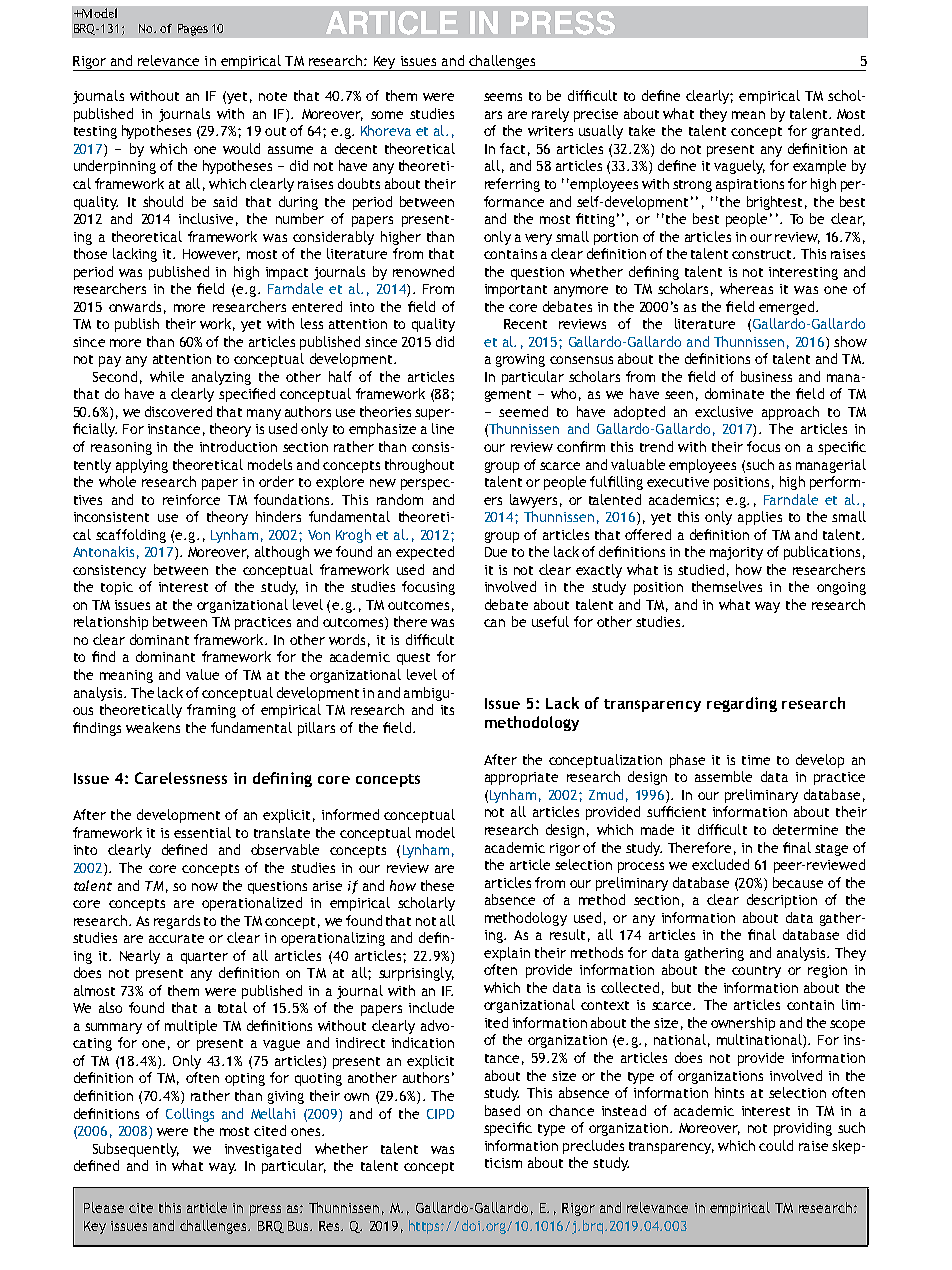 This page has width=952, height=1270. Describe the element at coordinates (440, 1114) in the page. I see `CIPD` at that location.
